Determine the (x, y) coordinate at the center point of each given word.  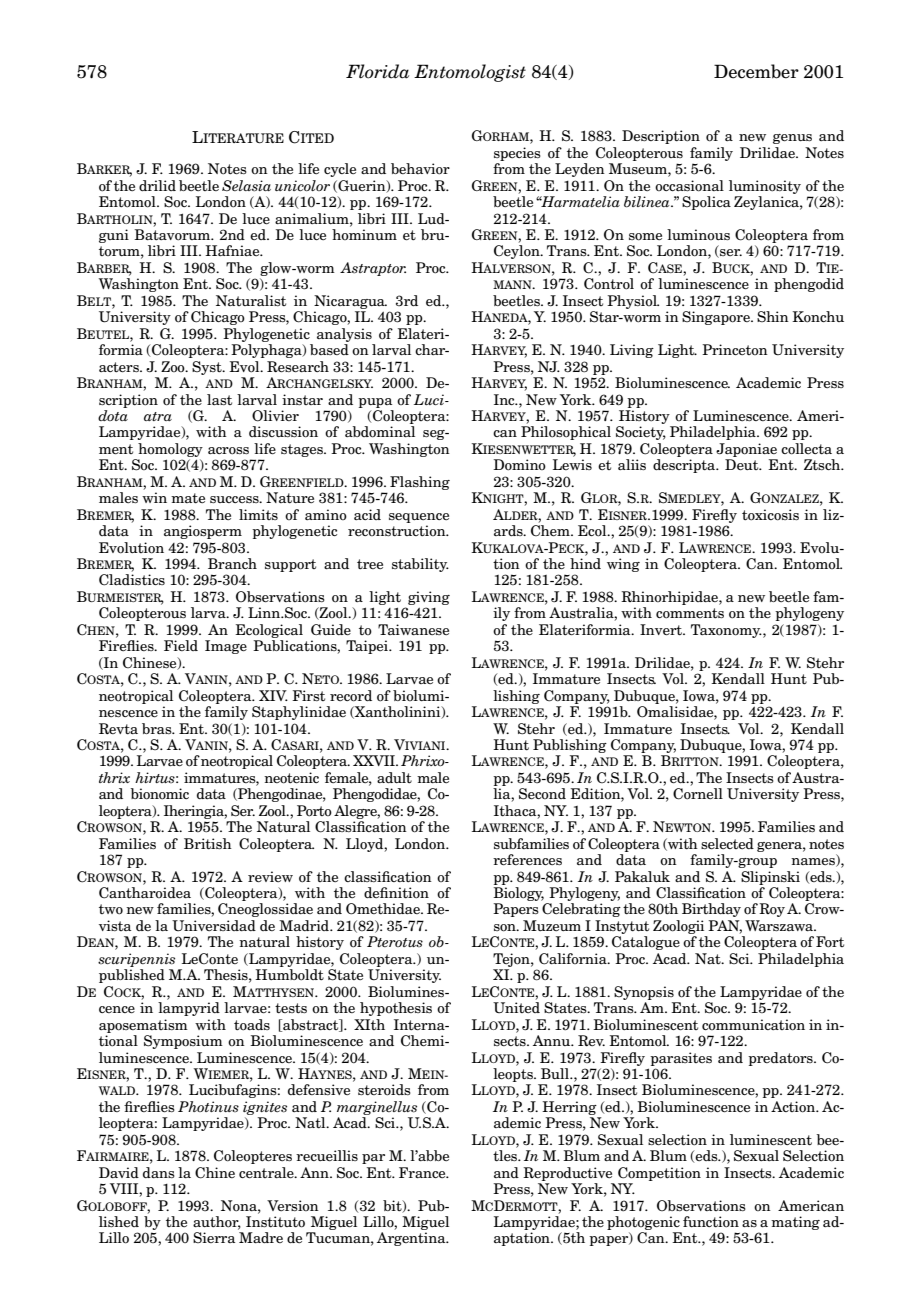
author (217, 1223)
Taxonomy (726, 631)
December (756, 71)
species (517, 154)
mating (795, 1223)
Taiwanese (413, 629)
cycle (340, 170)
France (423, 1172)
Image (226, 647)
